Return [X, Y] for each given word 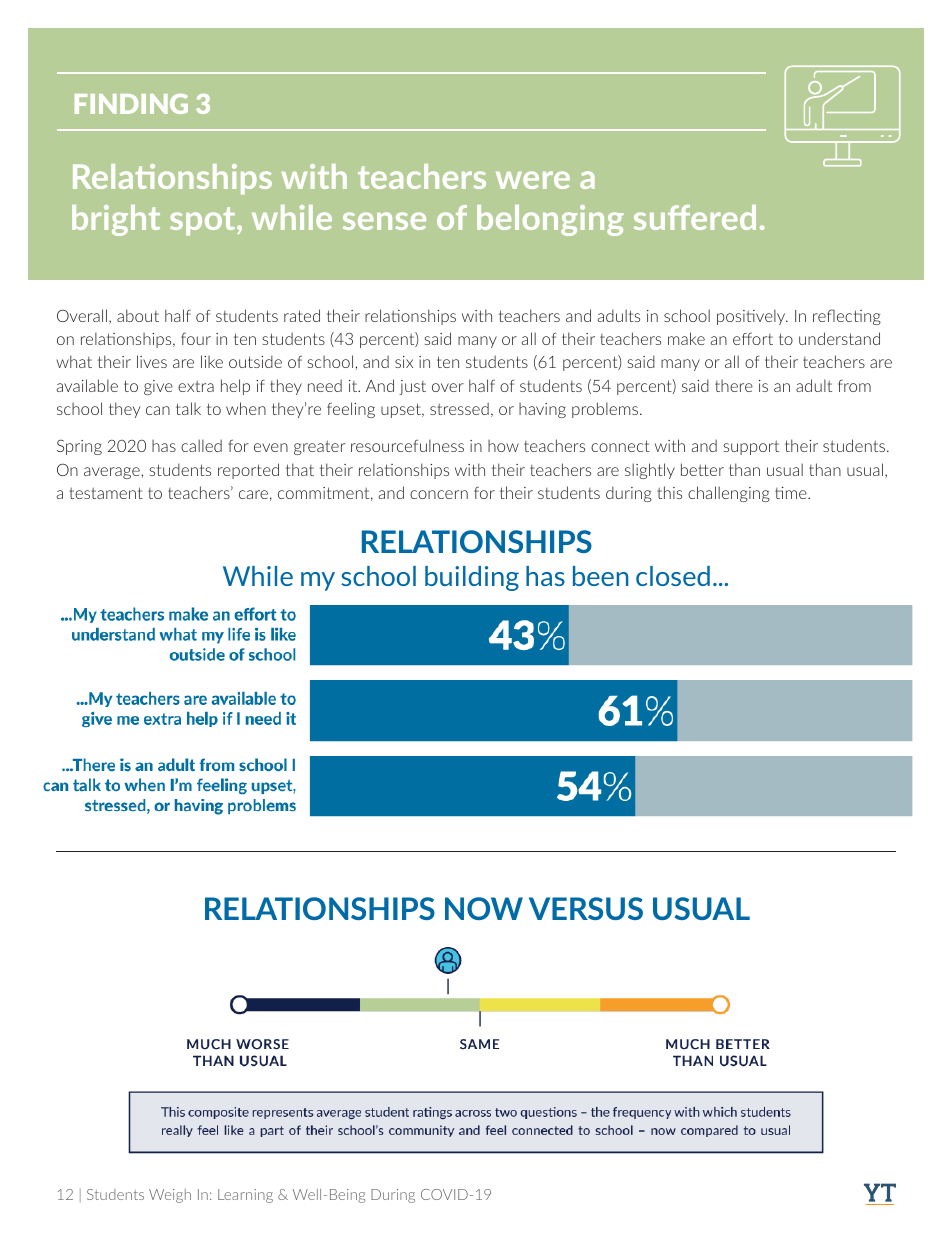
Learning [245, 1196]
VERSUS [586, 908]
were [533, 180]
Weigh [170, 1196]
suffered [695, 217]
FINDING [131, 104]
